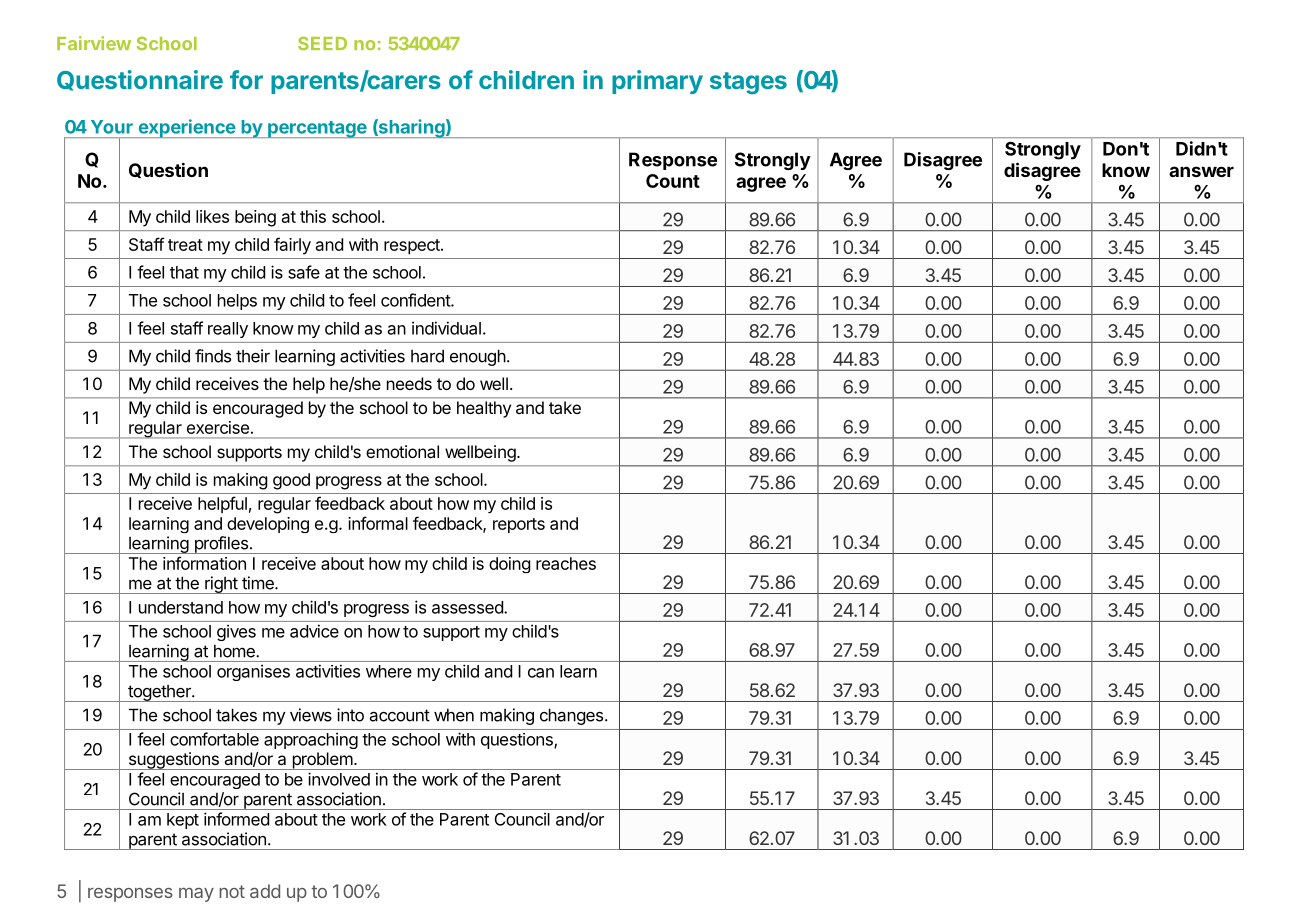  I want to click on not, so click(232, 891).
